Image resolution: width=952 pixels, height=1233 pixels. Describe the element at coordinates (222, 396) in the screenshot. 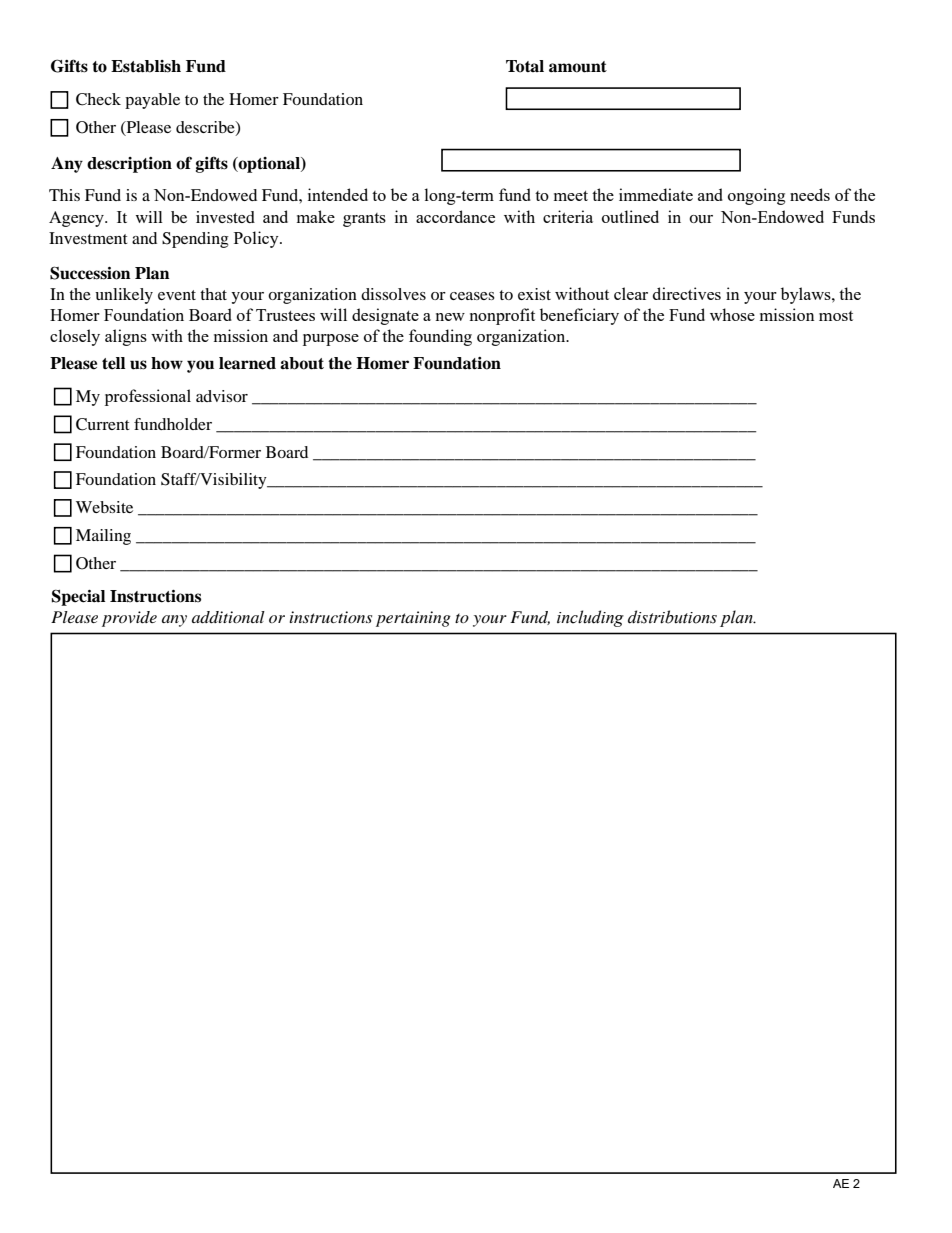

I see `advisor` at that location.
